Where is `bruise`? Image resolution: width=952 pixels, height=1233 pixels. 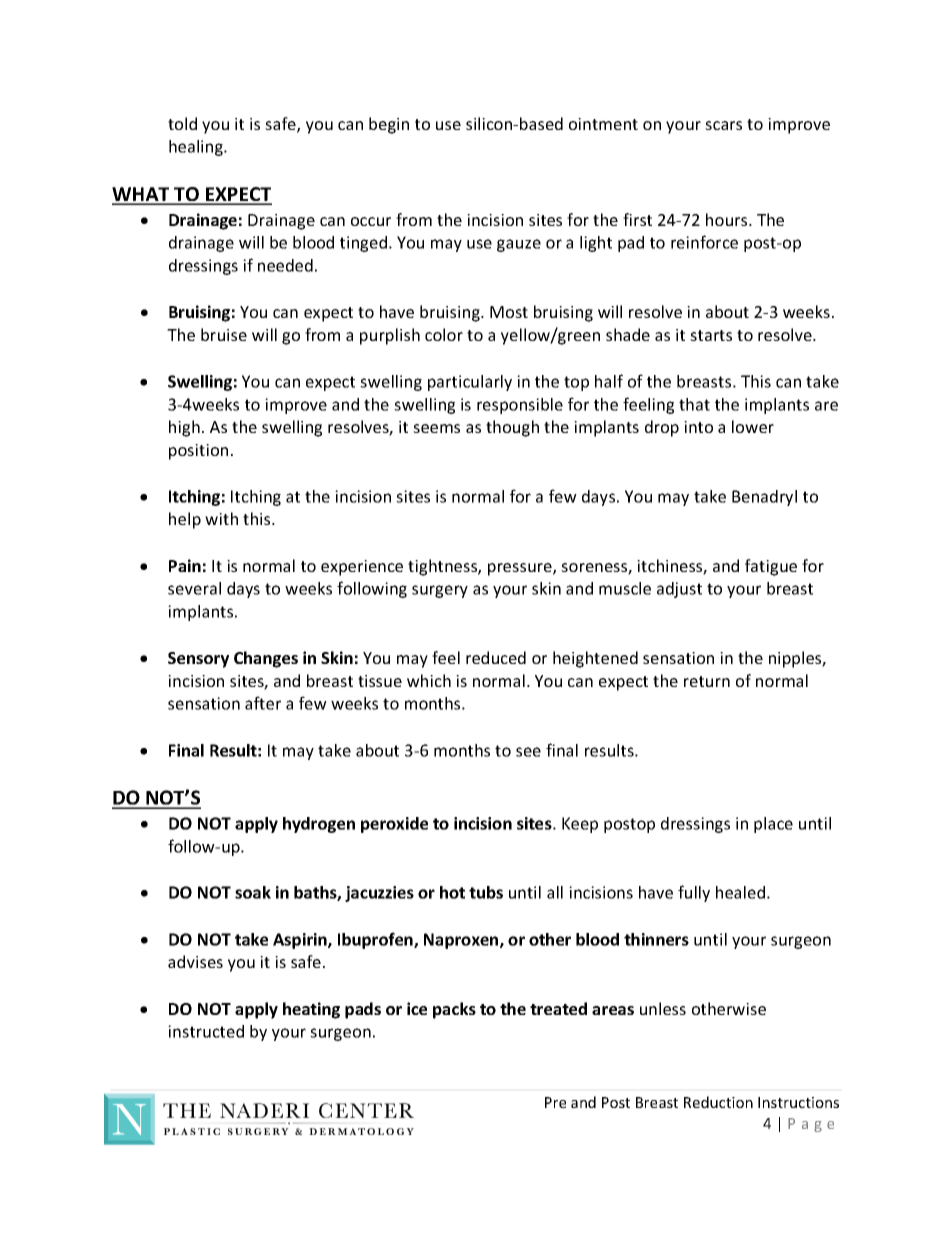 bruise is located at coordinates (224, 334).
